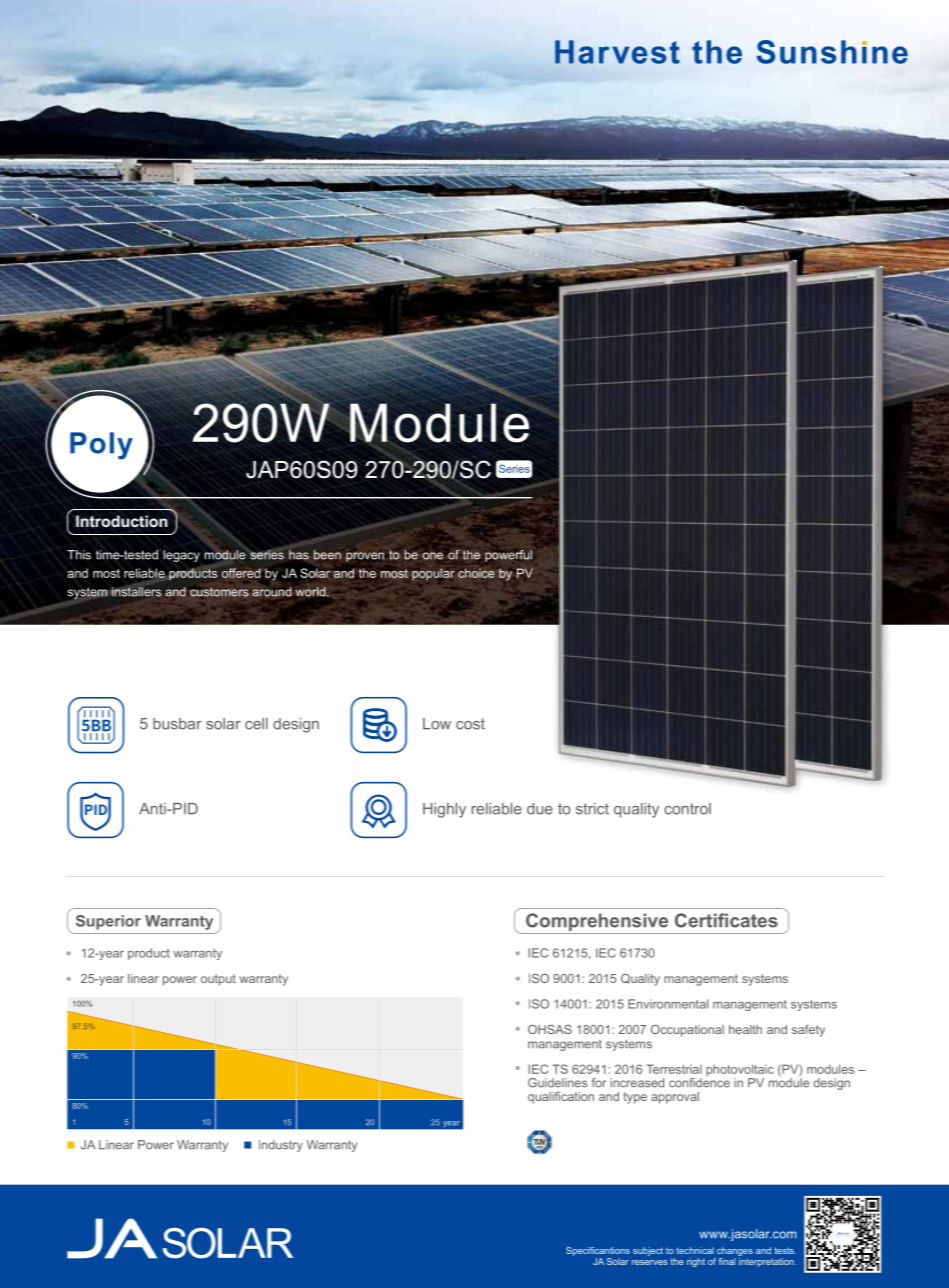 Image resolution: width=949 pixels, height=1288 pixels. I want to click on health, so click(745, 1029).
